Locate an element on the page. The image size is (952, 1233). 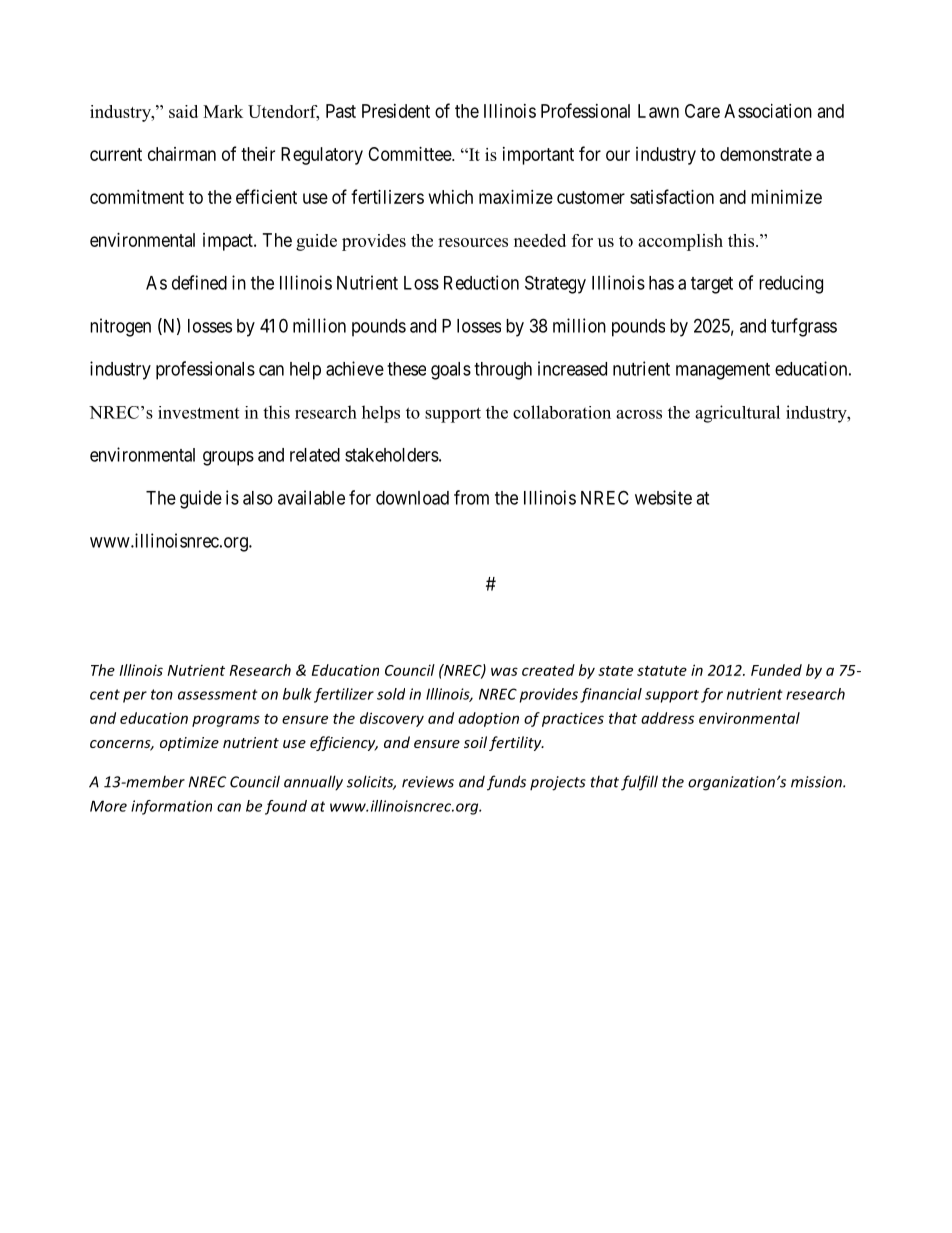
said is located at coordinates (183, 111).
